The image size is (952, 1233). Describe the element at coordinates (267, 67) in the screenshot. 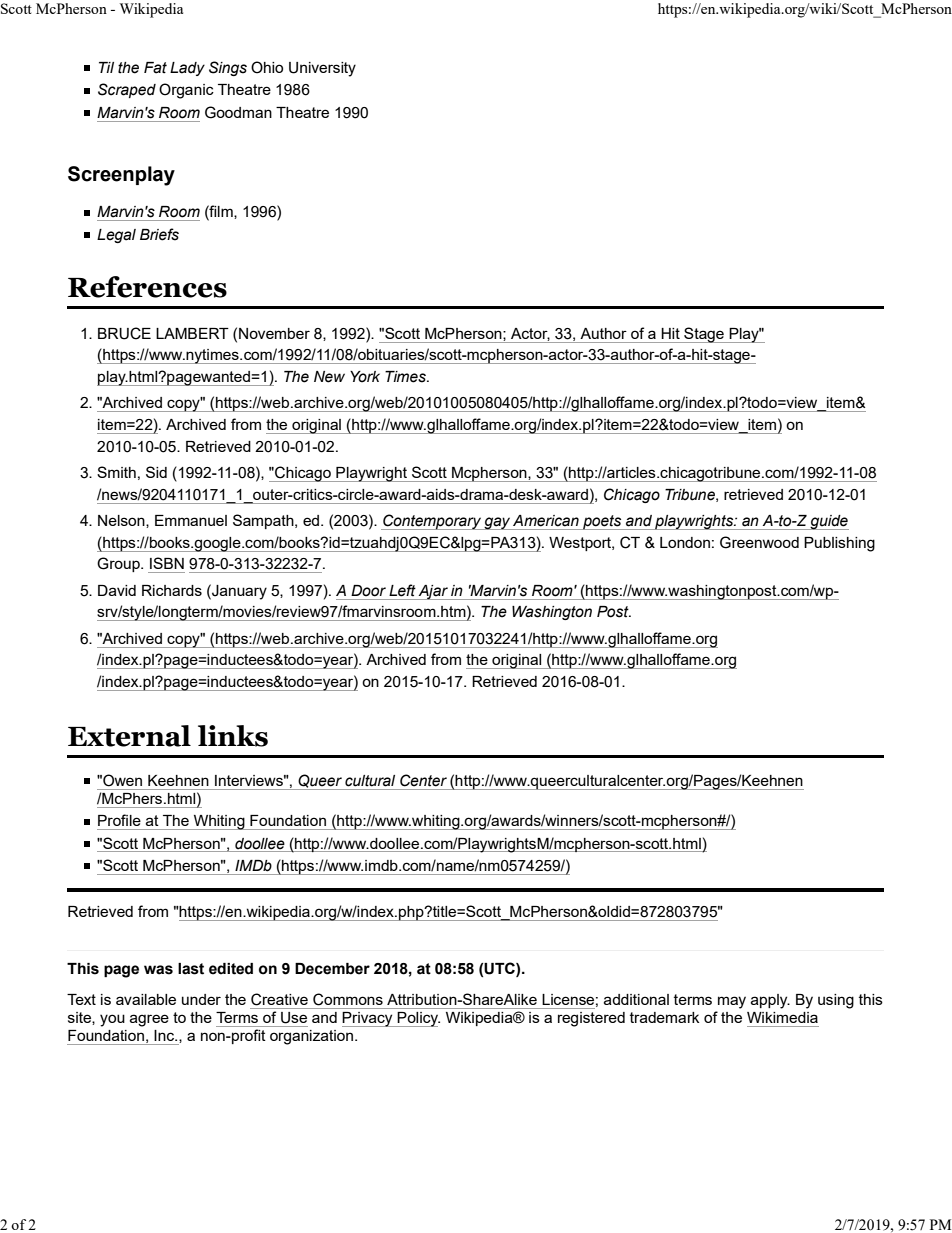

I see `Ohio` at that location.
